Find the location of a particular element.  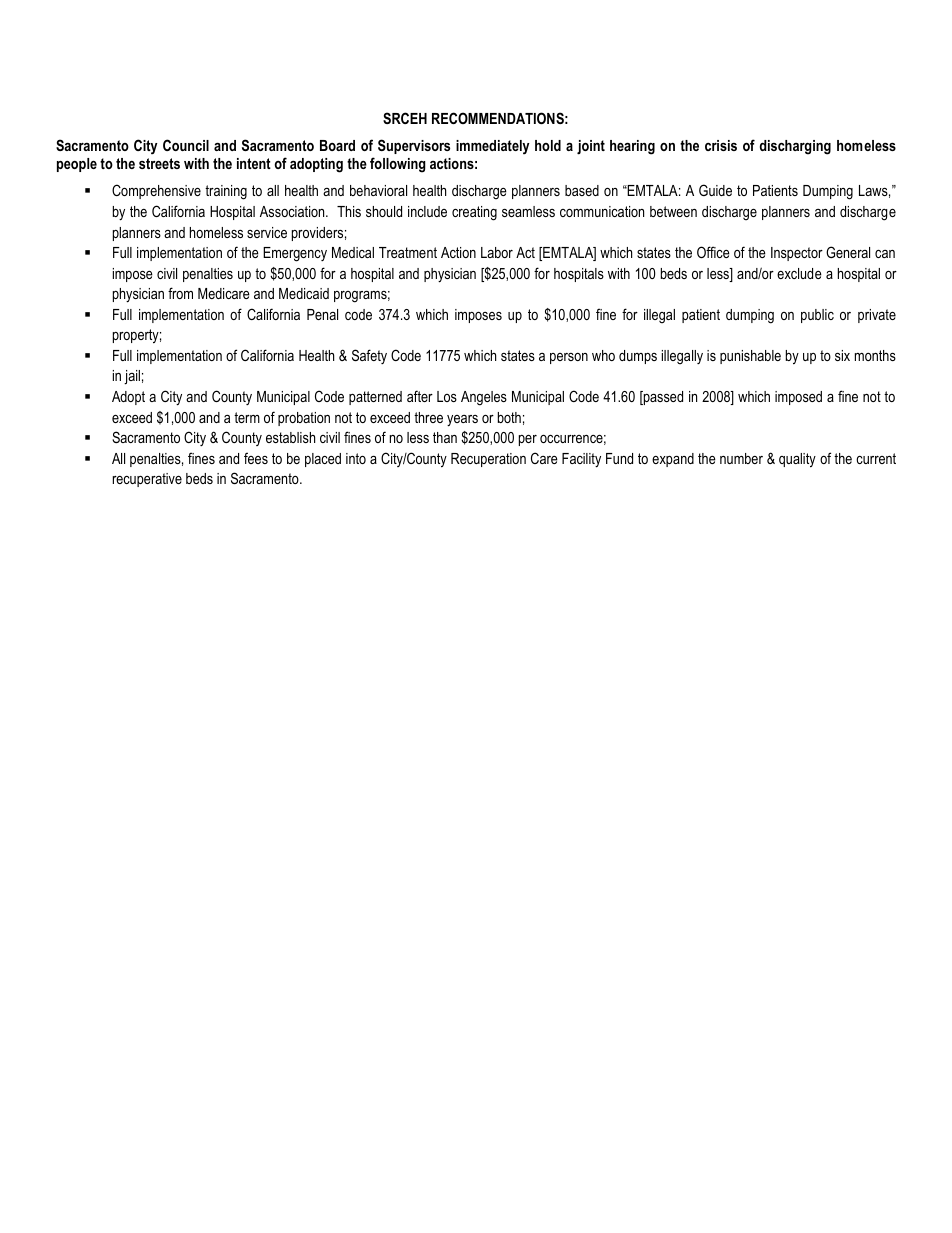

Inspector is located at coordinates (797, 254).
